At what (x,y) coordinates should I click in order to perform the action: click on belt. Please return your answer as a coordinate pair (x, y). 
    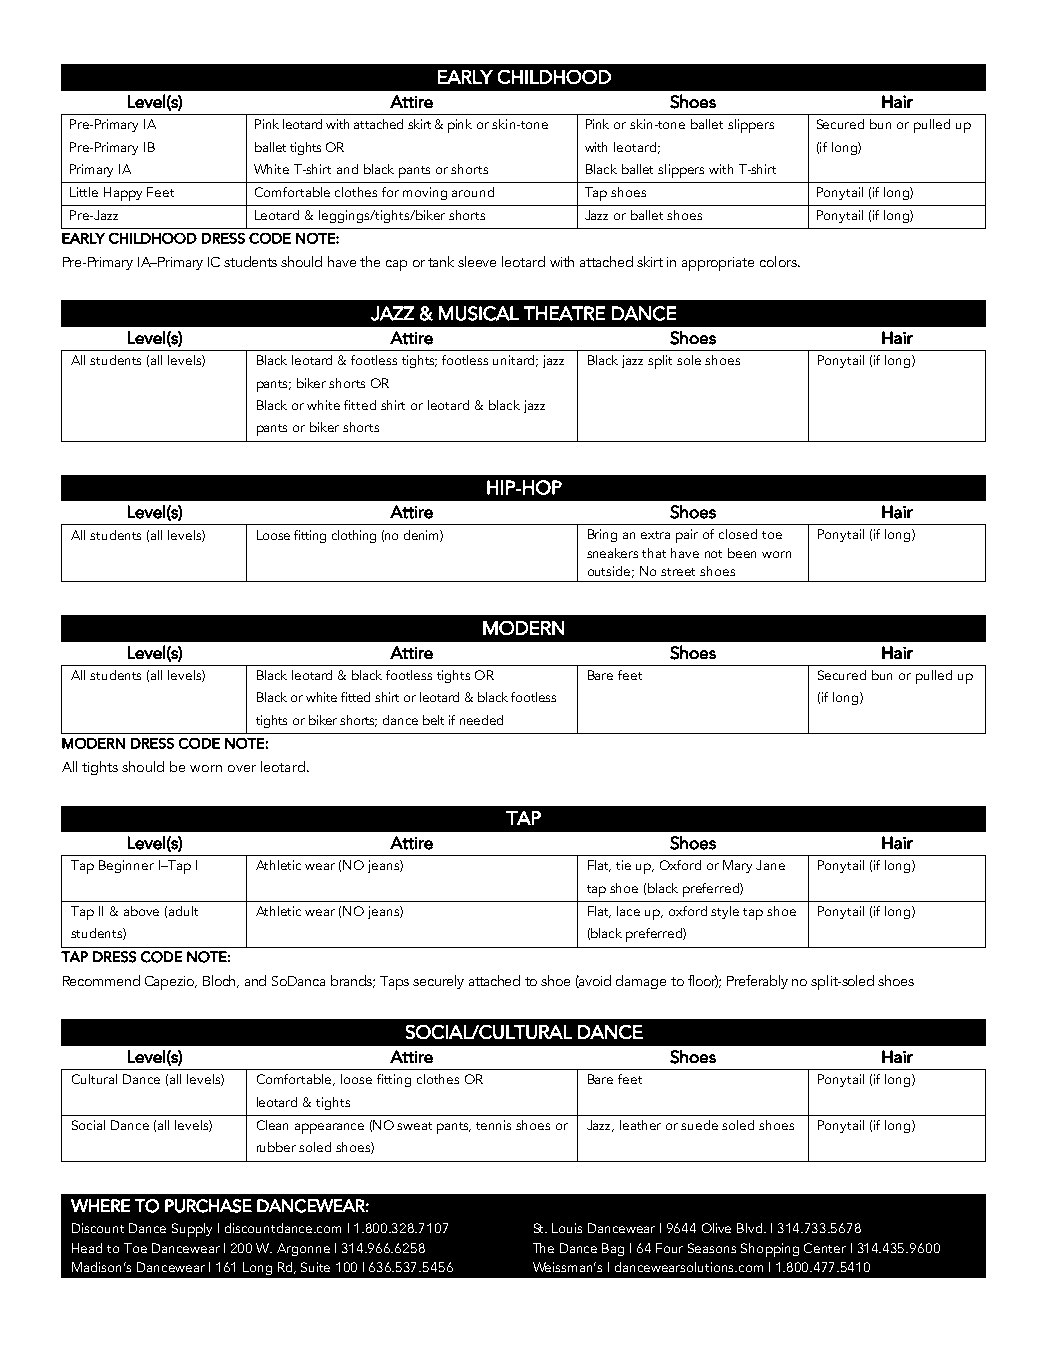
    Looking at the image, I should click on (433, 720).
